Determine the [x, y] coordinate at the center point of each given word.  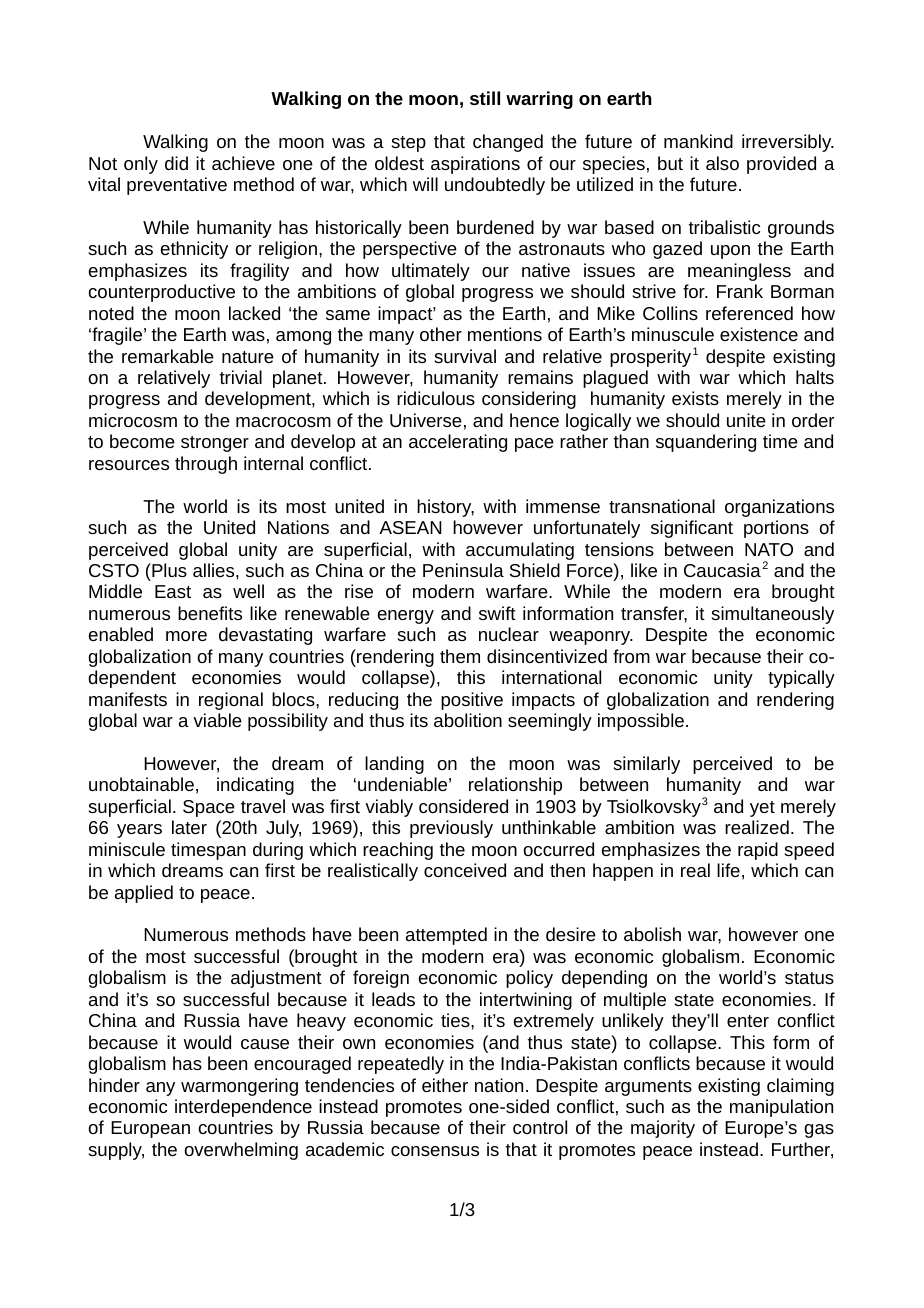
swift [497, 613]
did [176, 163]
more [186, 636]
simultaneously [773, 615]
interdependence [243, 1108]
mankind [698, 141]
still [485, 98]
